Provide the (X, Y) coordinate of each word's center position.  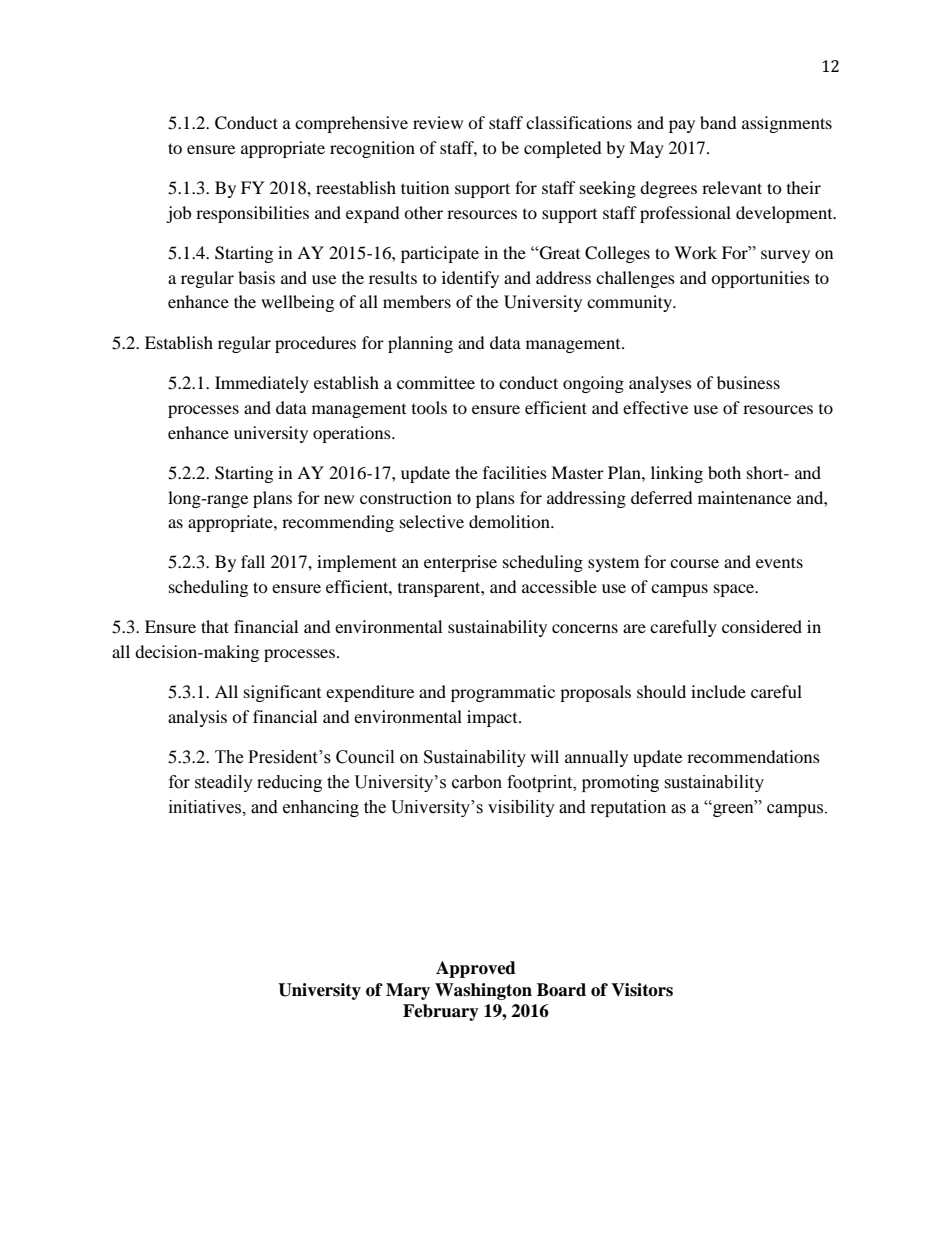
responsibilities (252, 214)
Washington (483, 991)
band (718, 122)
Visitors (642, 990)
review (438, 122)
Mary (408, 991)
